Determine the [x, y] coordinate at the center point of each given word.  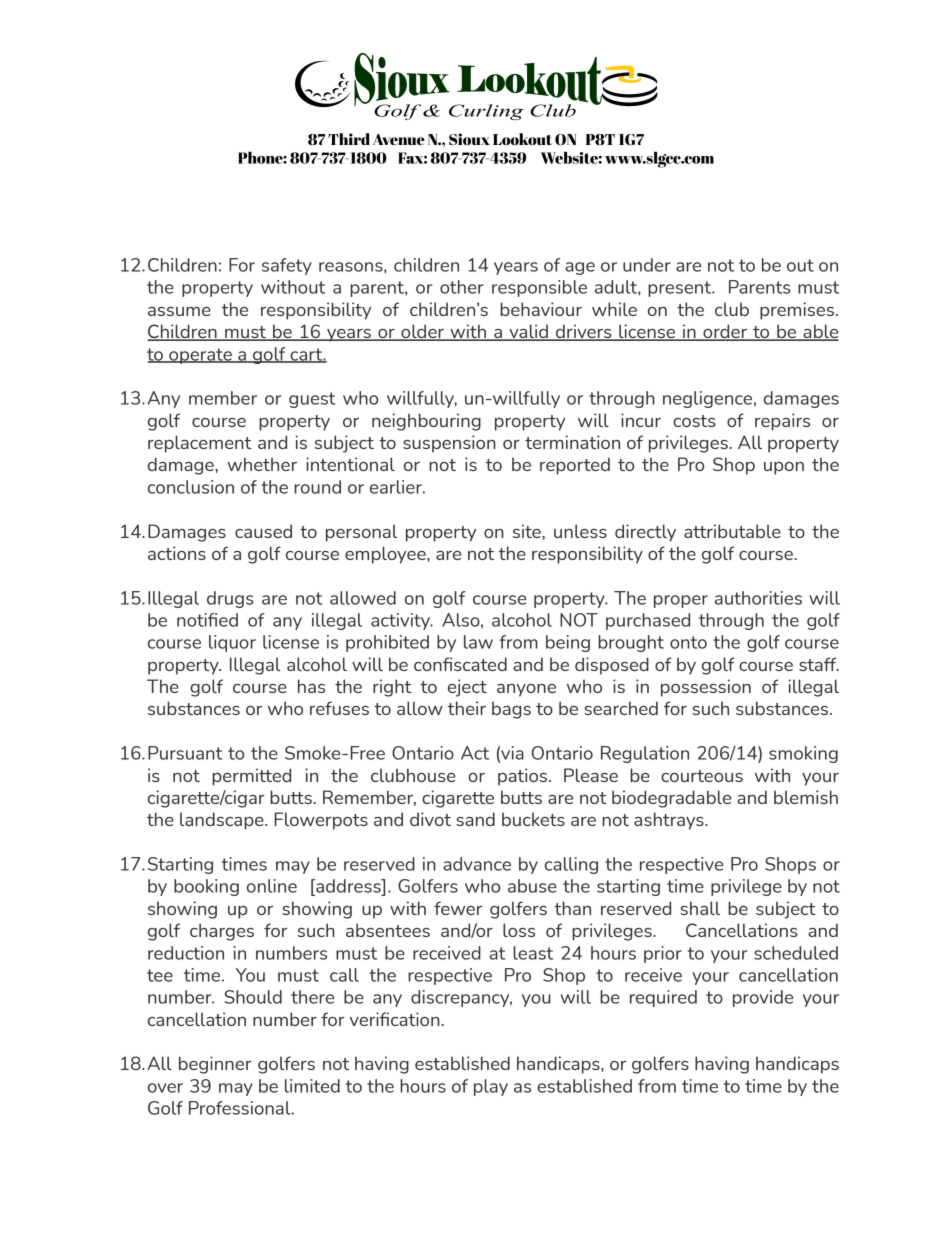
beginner [215, 1065]
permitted [251, 777]
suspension [449, 444]
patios [524, 777]
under [647, 265]
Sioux [469, 139]
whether [262, 464]
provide [763, 998]
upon [784, 468]
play [491, 1087]
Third [349, 139]
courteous [702, 776]
